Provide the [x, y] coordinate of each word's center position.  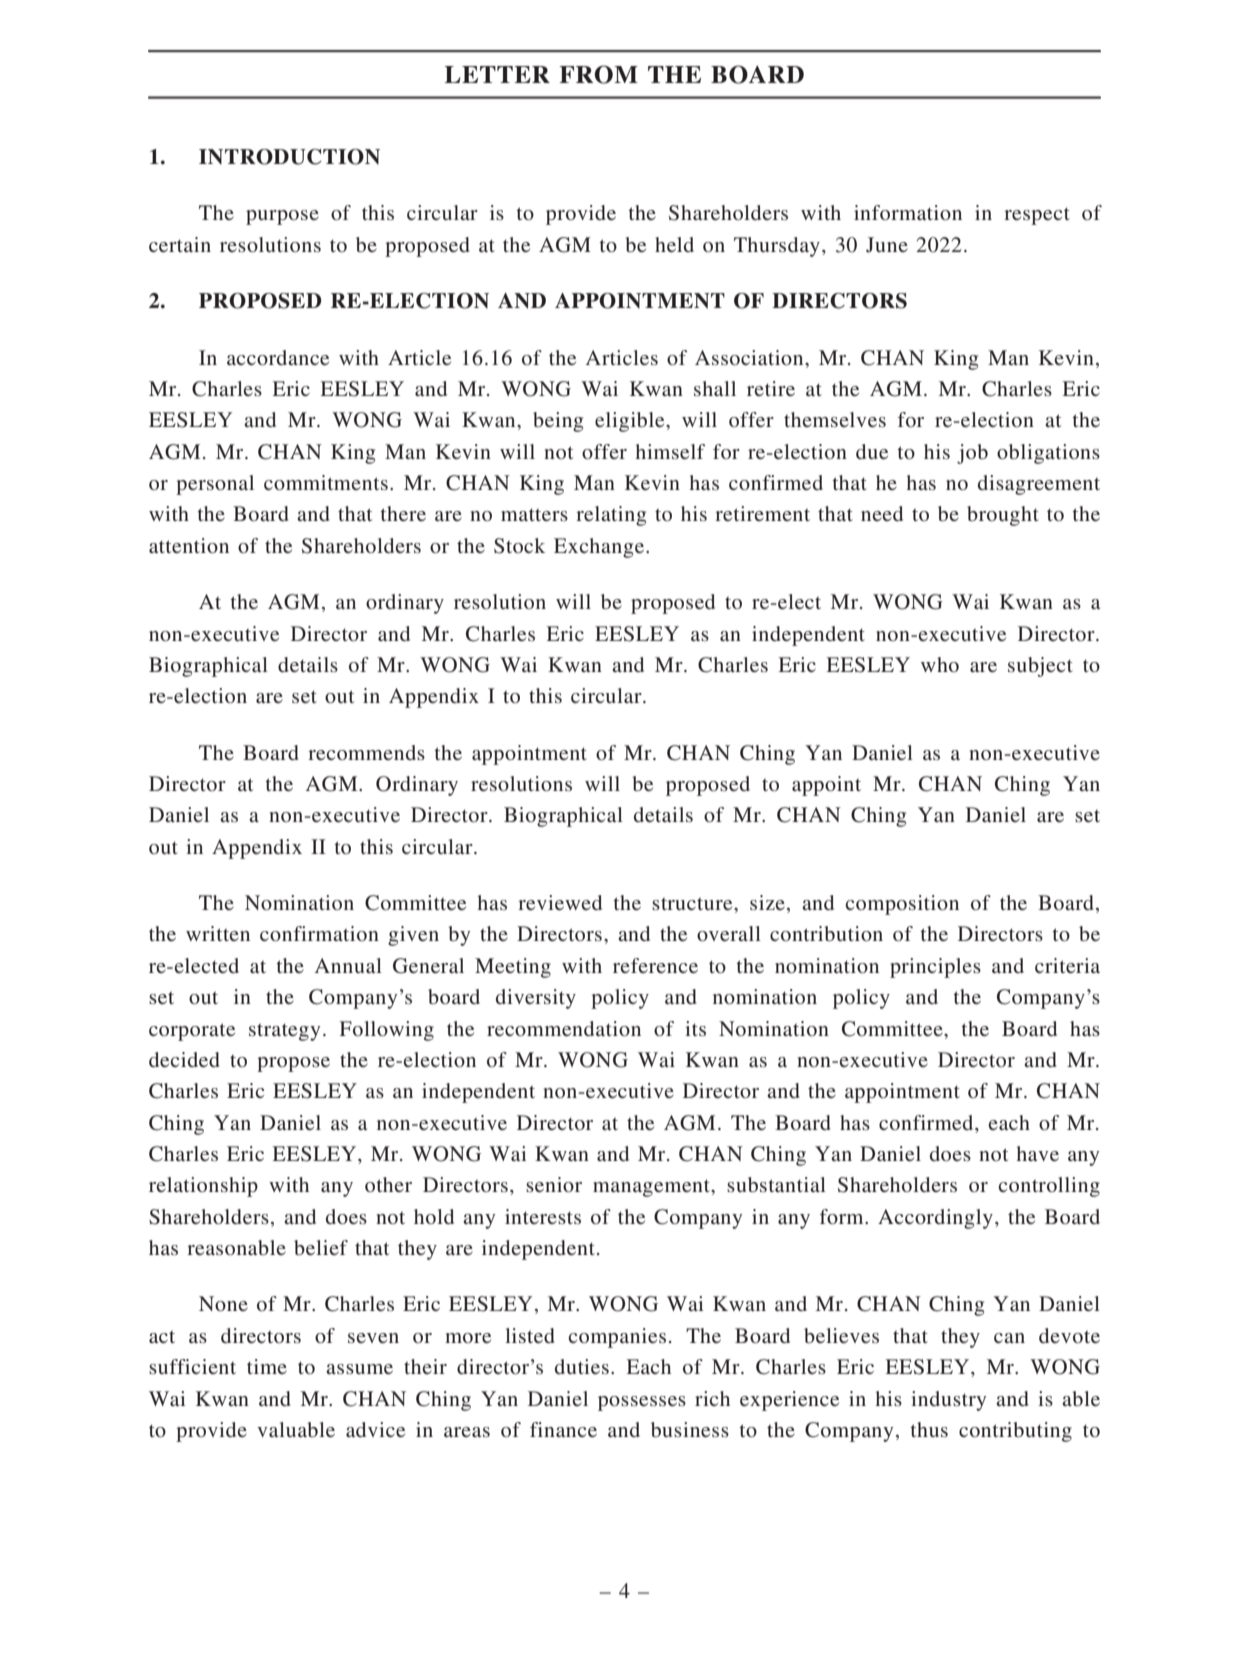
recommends [366, 752]
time [267, 1366]
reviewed [560, 902]
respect [1037, 216]
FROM [598, 74]
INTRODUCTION [289, 157]
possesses [642, 1403]
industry [949, 1401]
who [940, 664]
